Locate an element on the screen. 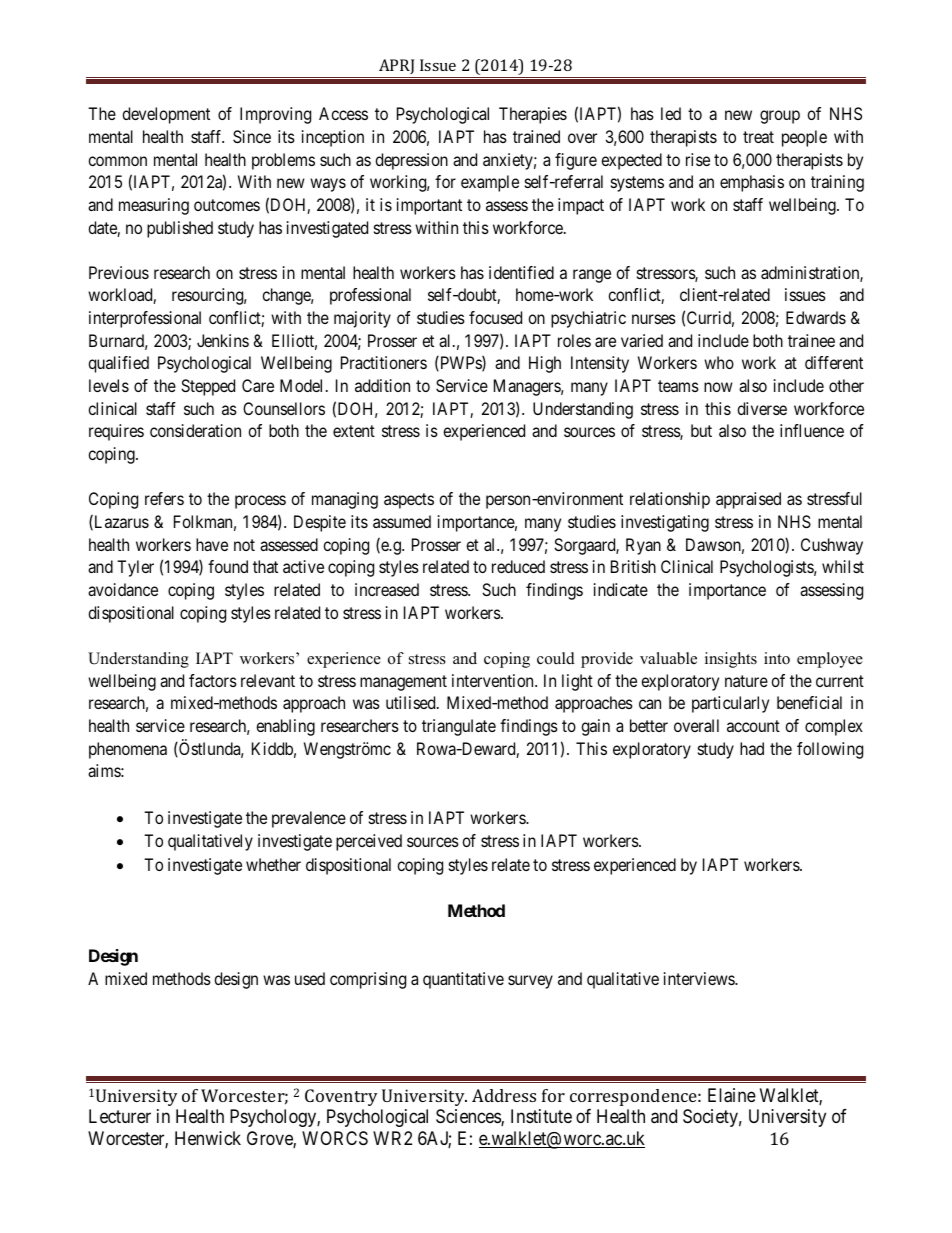  into is located at coordinates (777, 658).
